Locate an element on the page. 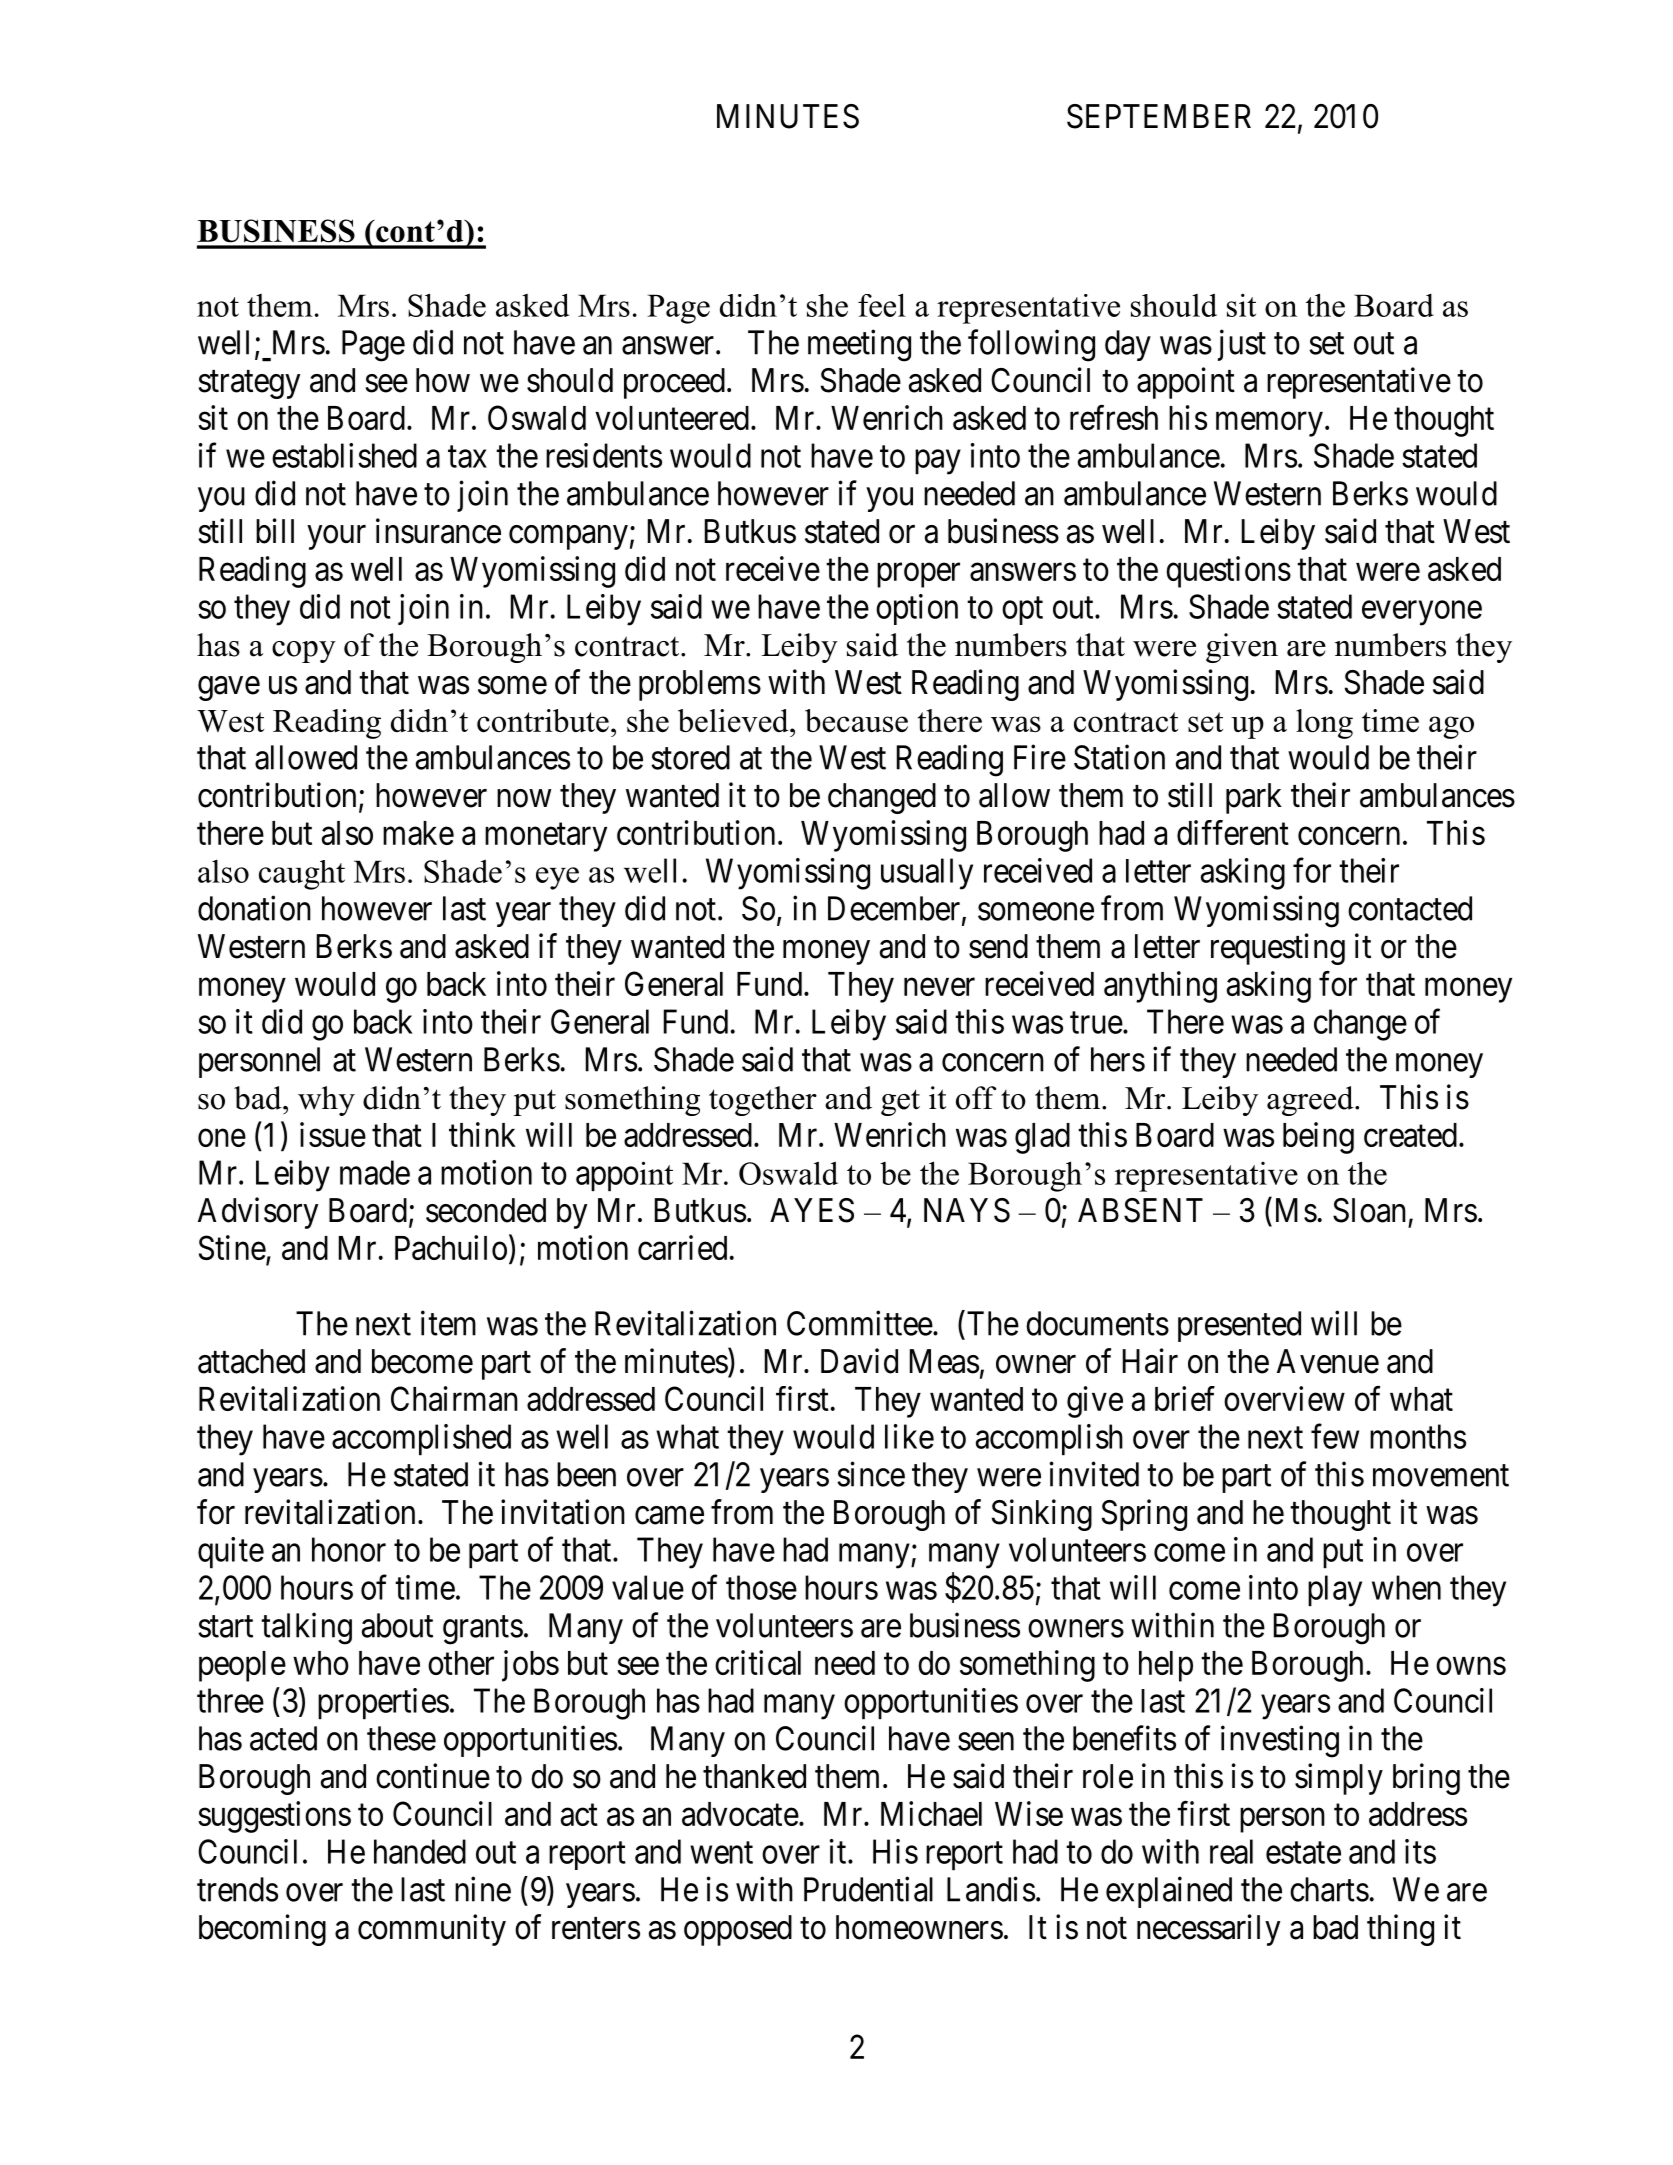 This document has height=2165, width=1673. strategy is located at coordinates (249, 385).
